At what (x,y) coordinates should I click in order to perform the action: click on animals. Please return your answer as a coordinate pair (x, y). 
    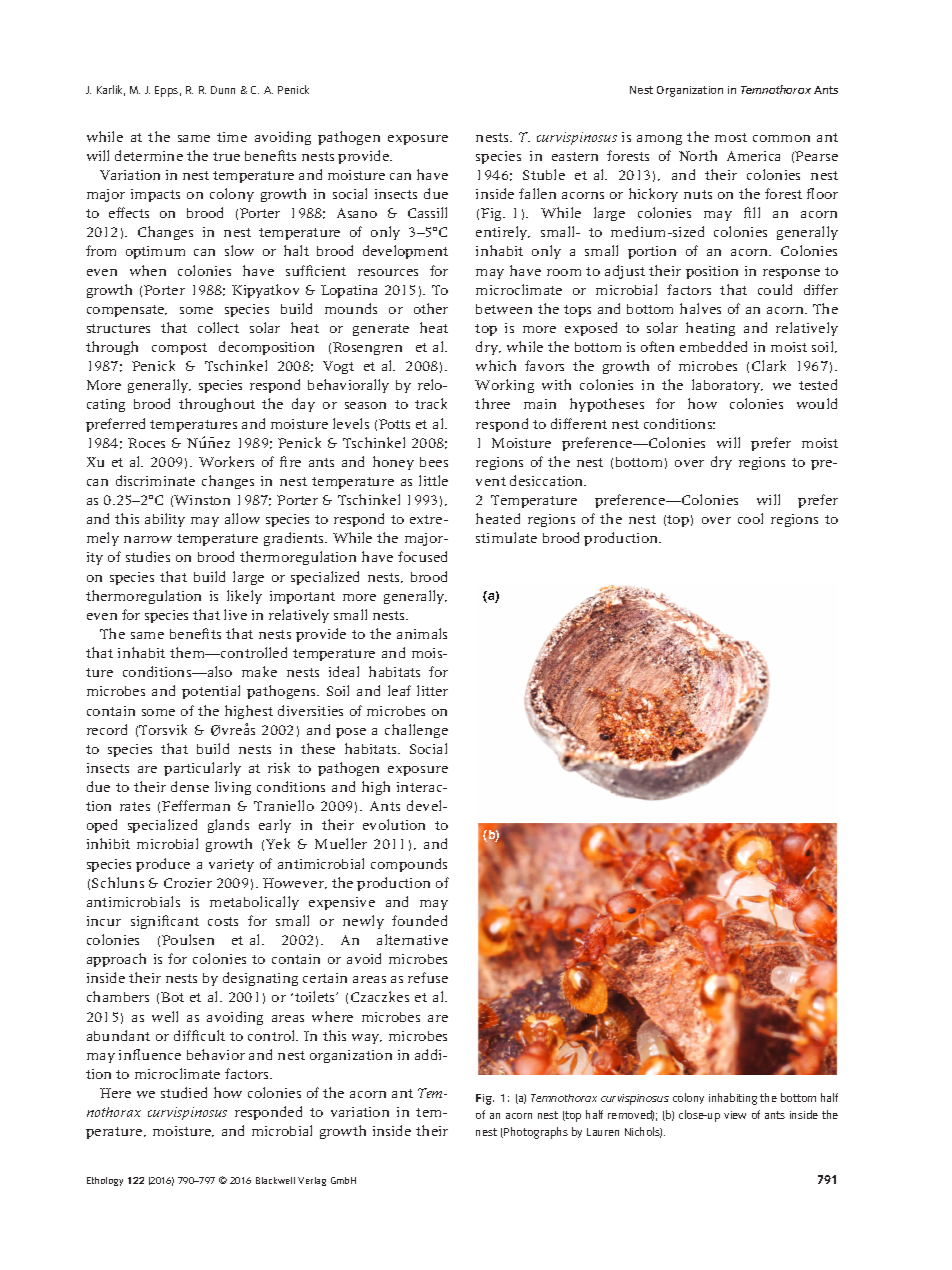
    Looking at the image, I should click on (422, 633).
